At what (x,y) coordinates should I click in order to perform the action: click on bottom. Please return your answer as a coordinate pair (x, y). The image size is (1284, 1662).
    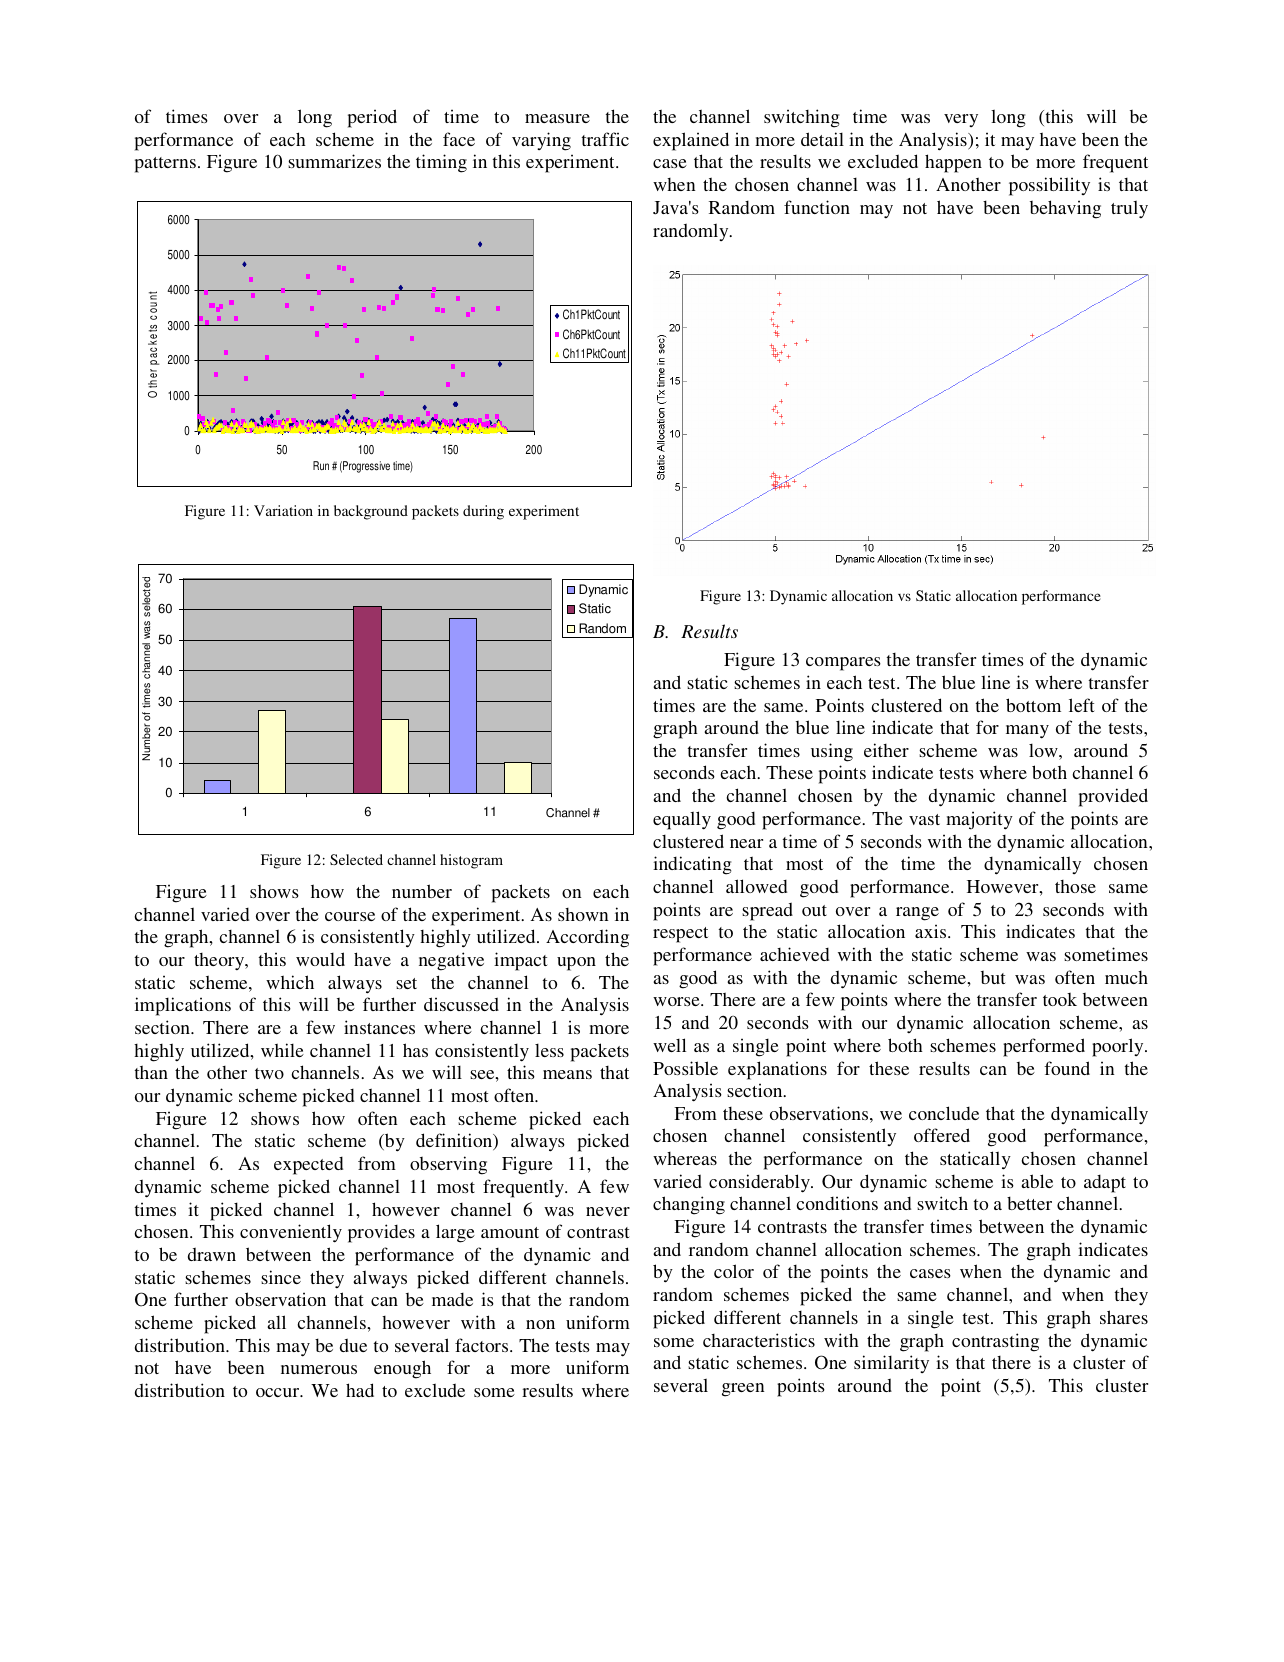
    Looking at the image, I should click on (1033, 705).
